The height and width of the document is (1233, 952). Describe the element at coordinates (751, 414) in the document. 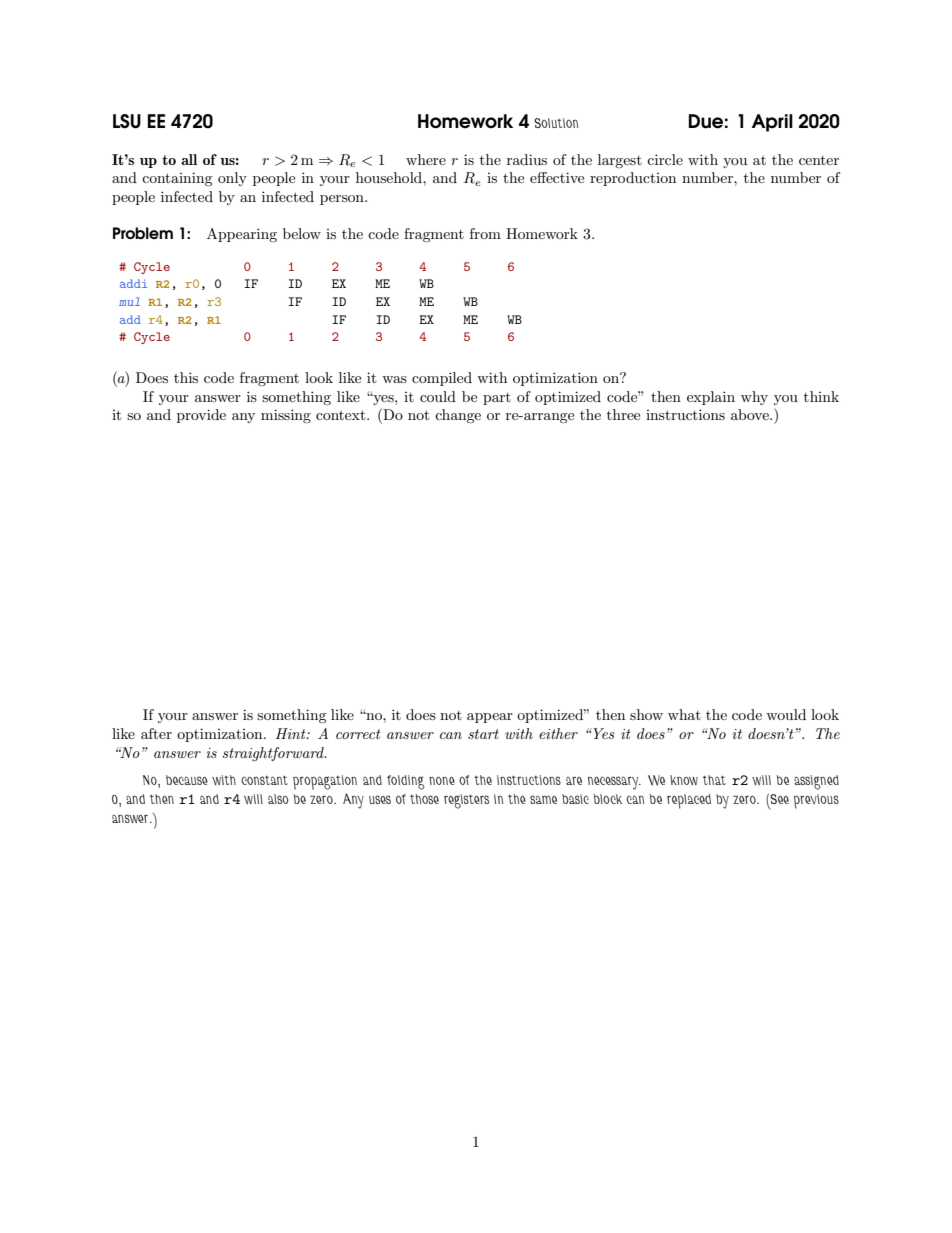

I see `above` at that location.
